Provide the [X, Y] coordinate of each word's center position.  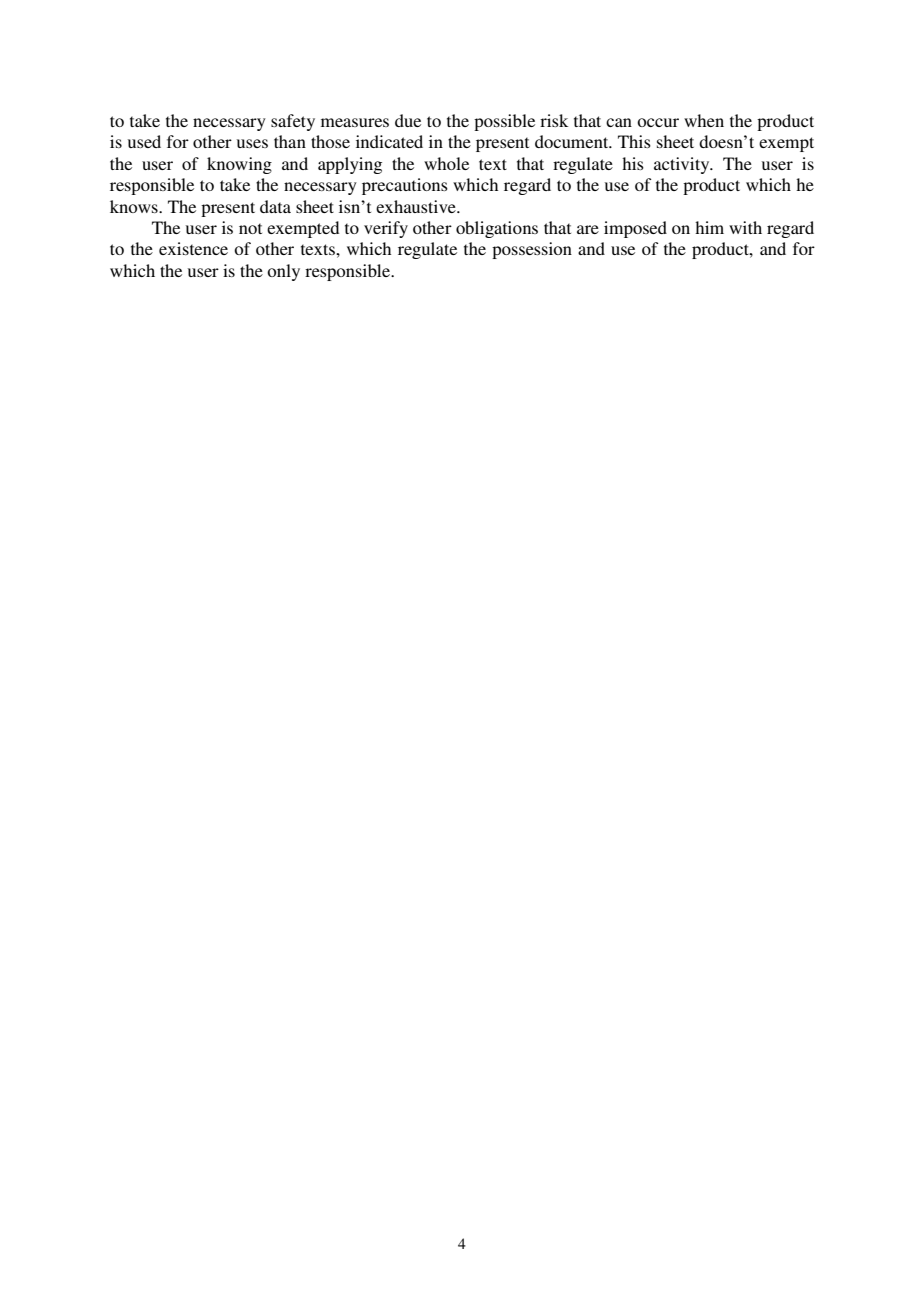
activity [683, 165]
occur [658, 122]
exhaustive [417, 206]
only [283, 272]
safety [293, 122]
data [275, 206]
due [408, 120]
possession [532, 250]
